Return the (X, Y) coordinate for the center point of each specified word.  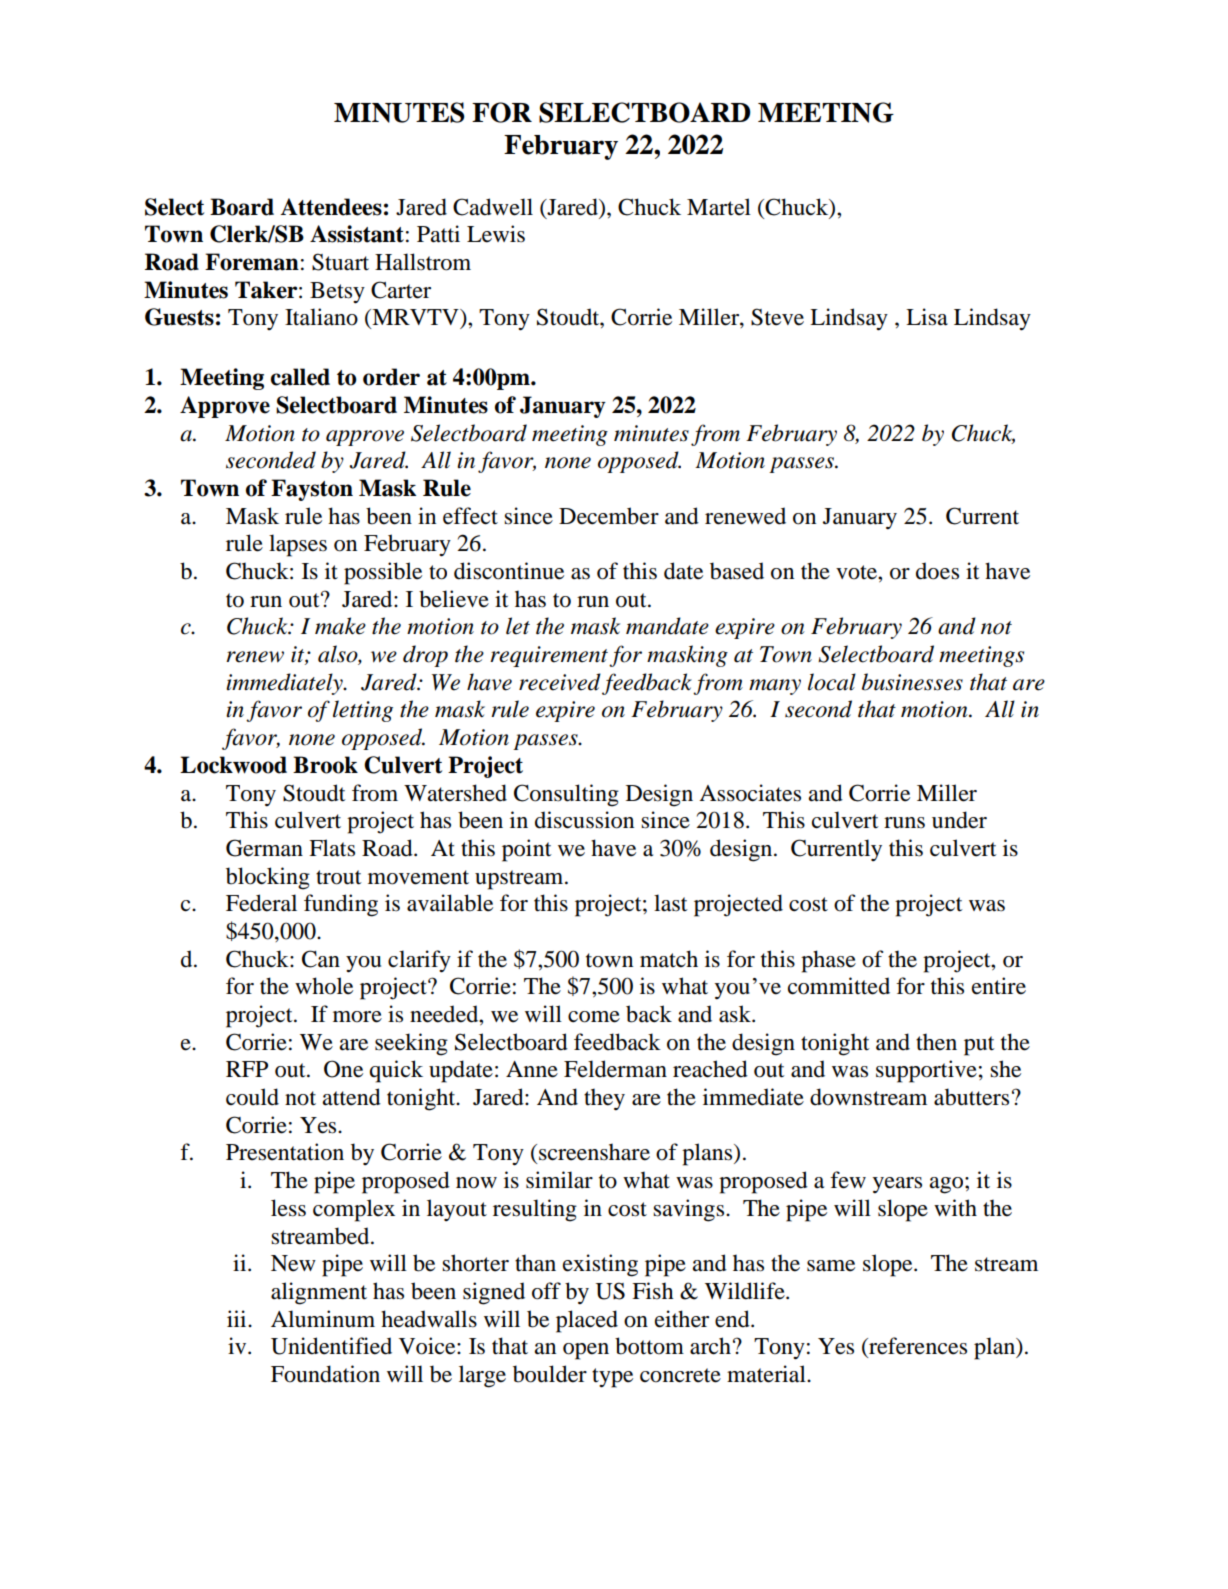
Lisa (927, 317)
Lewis (496, 234)
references (917, 1346)
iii (238, 1318)
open (586, 1351)
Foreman (252, 262)
